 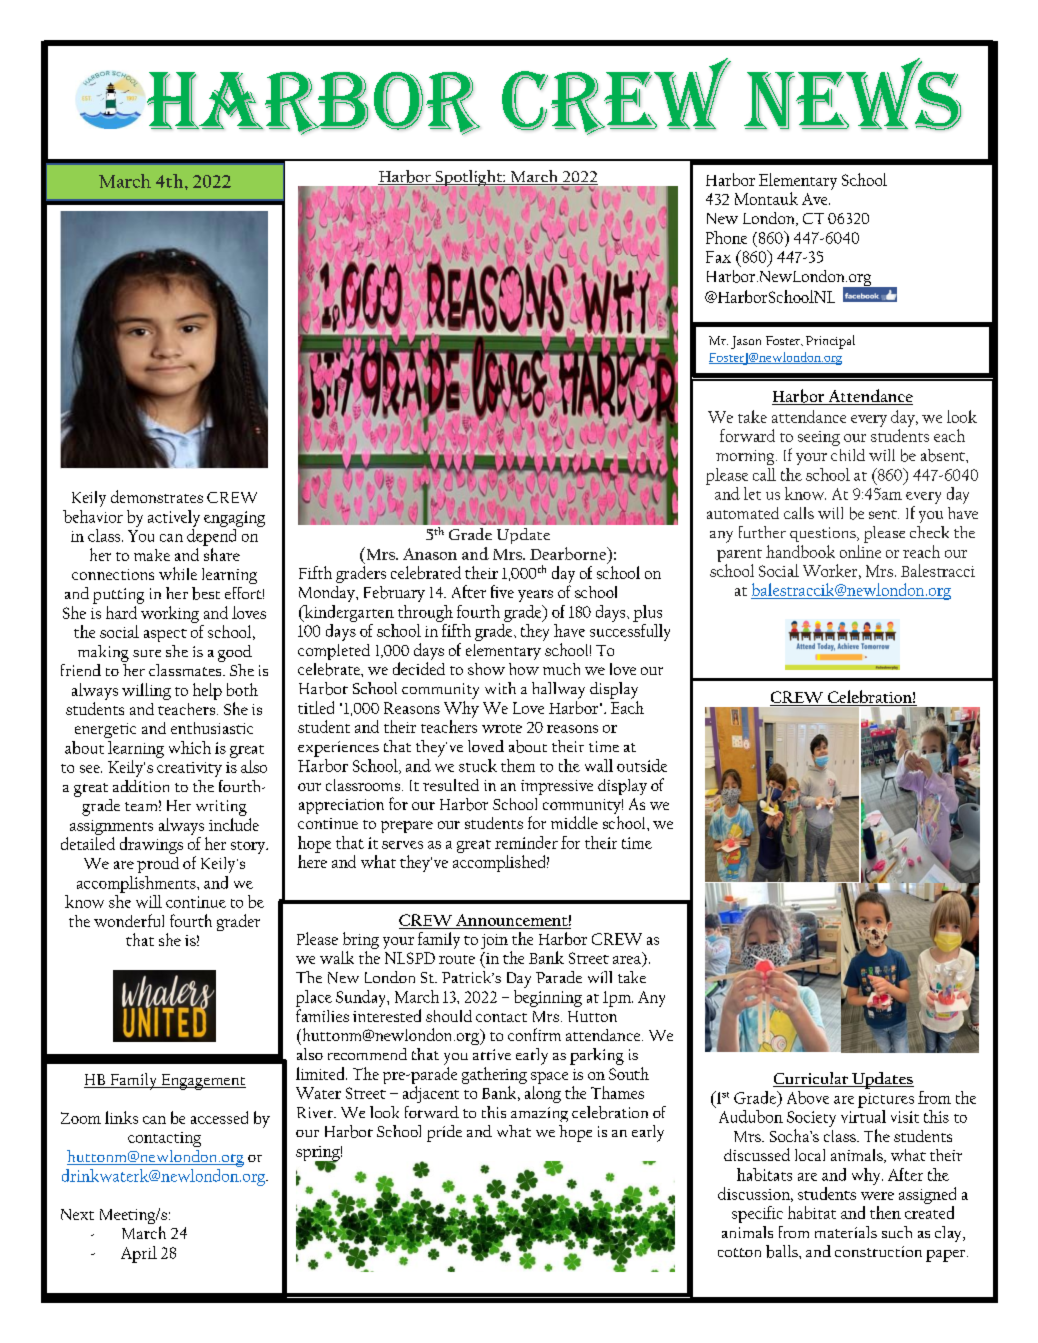 What do you see at coordinates (500, 688) in the screenshot?
I see `with` at bounding box center [500, 688].
